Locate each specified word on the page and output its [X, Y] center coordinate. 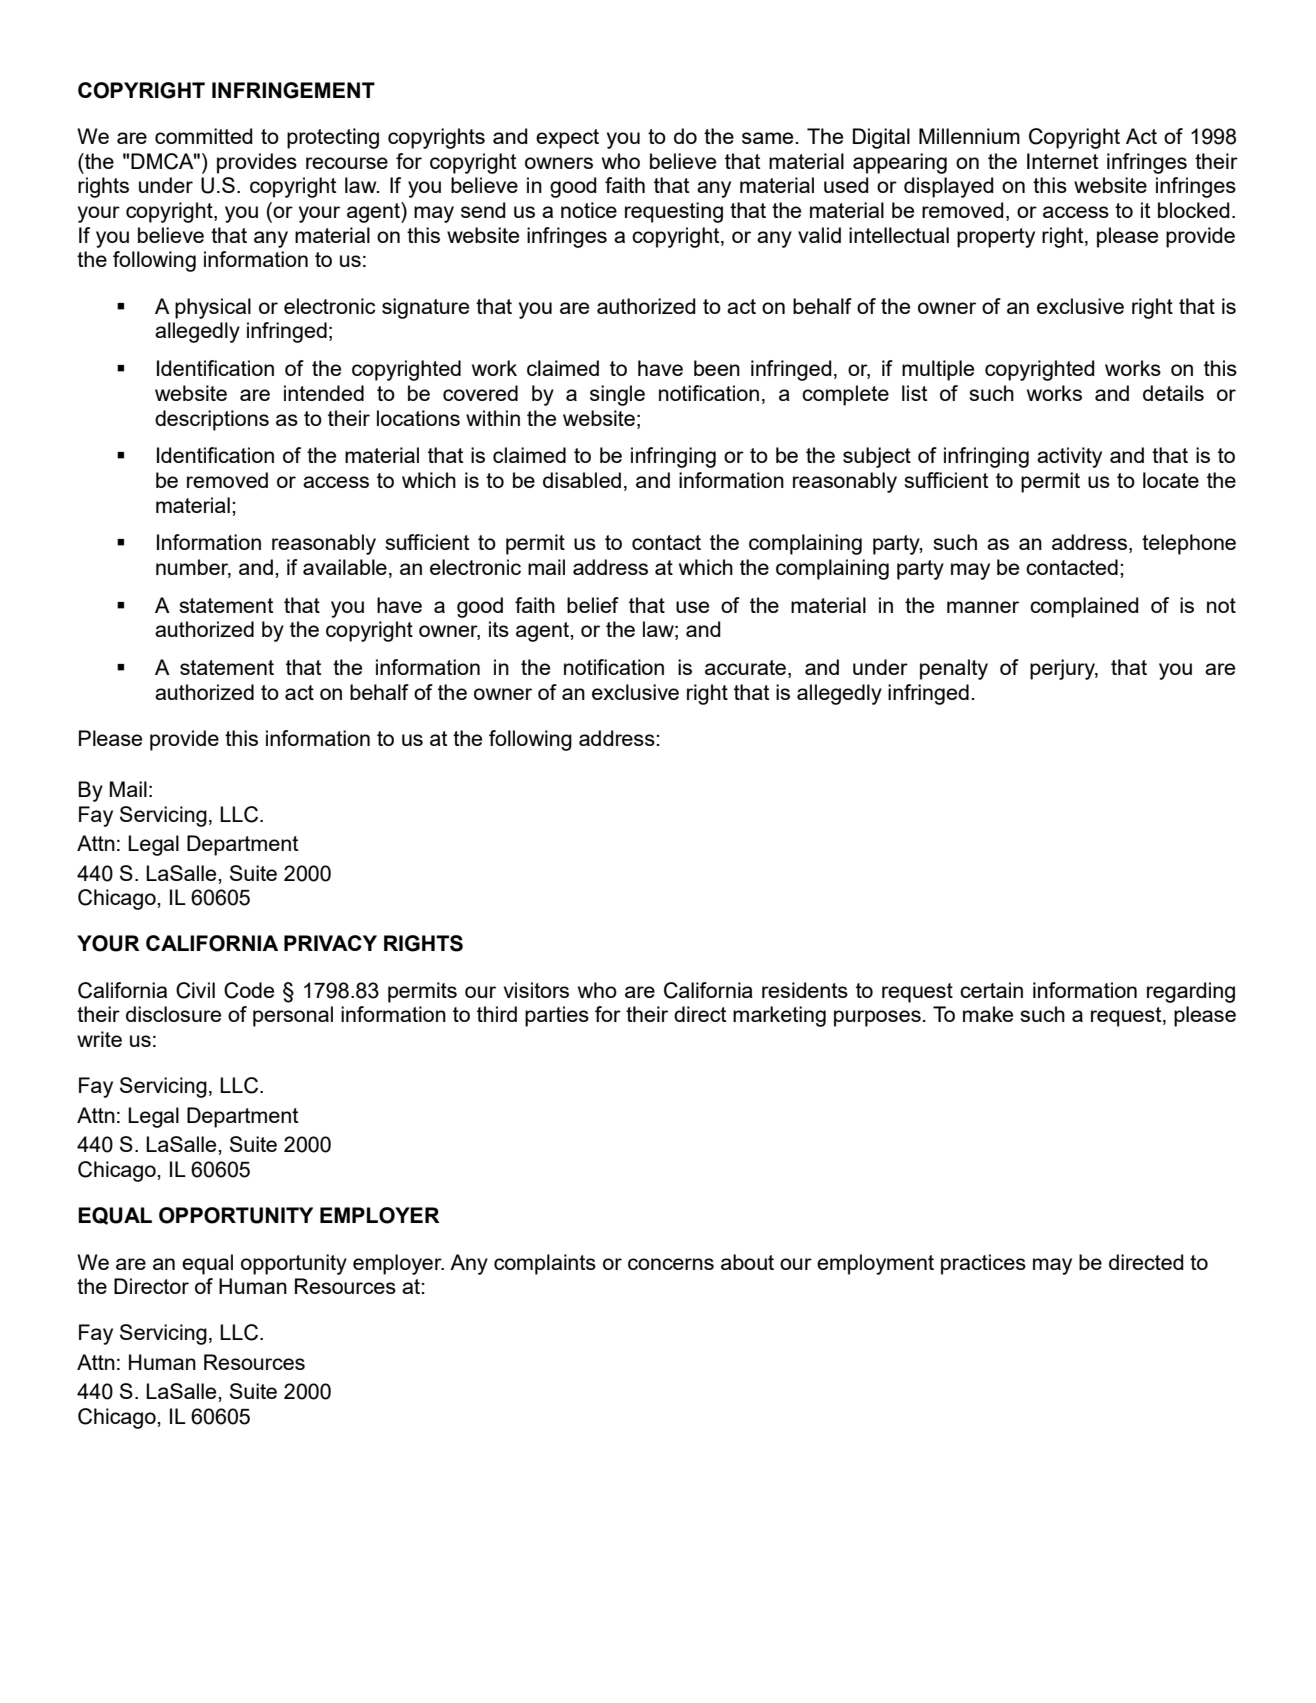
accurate [745, 667]
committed [204, 136]
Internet [1063, 161]
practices [983, 1264]
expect [567, 139]
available [345, 567]
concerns [671, 1264]
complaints [545, 1264]
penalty [954, 669]
